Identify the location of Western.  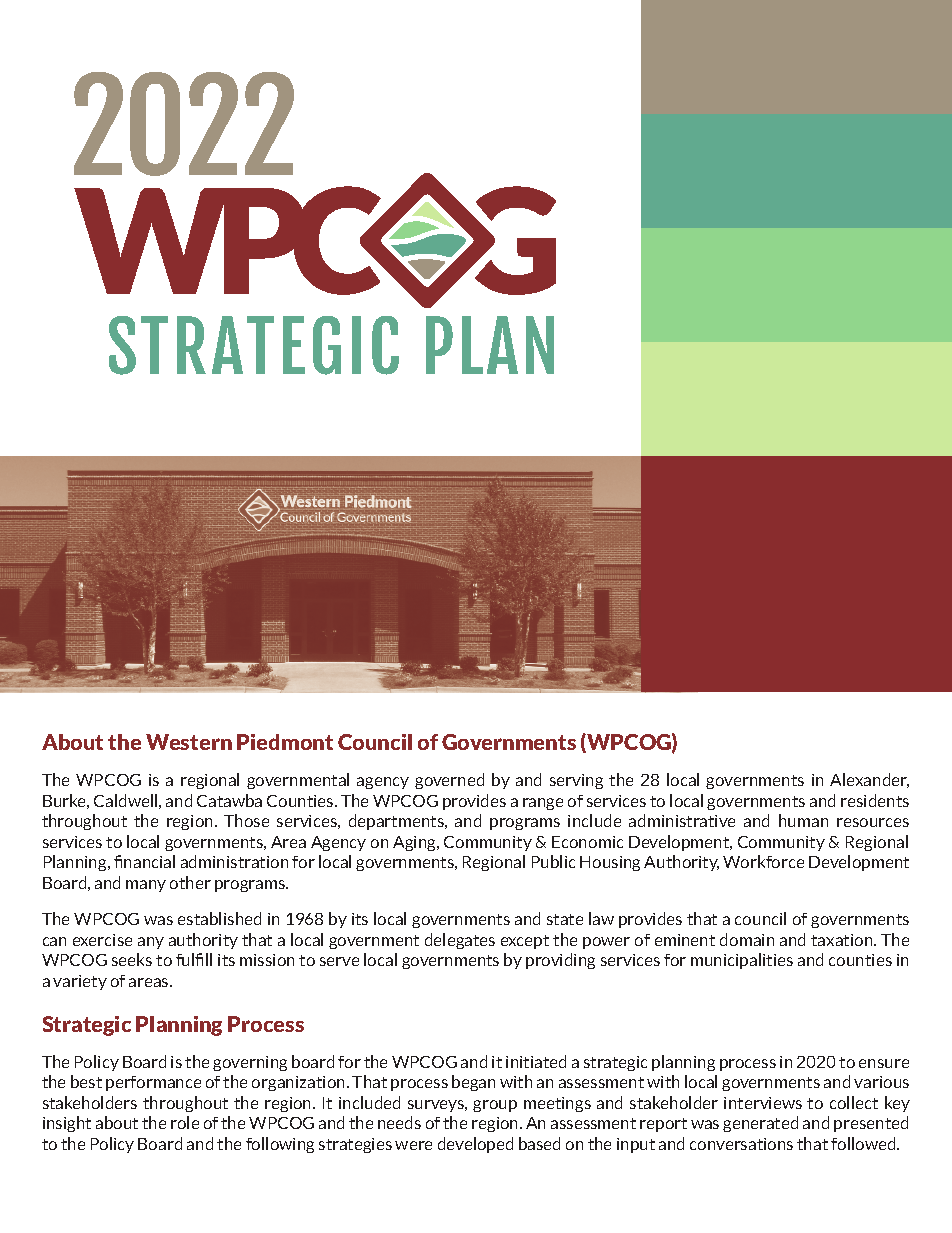
(189, 742).
